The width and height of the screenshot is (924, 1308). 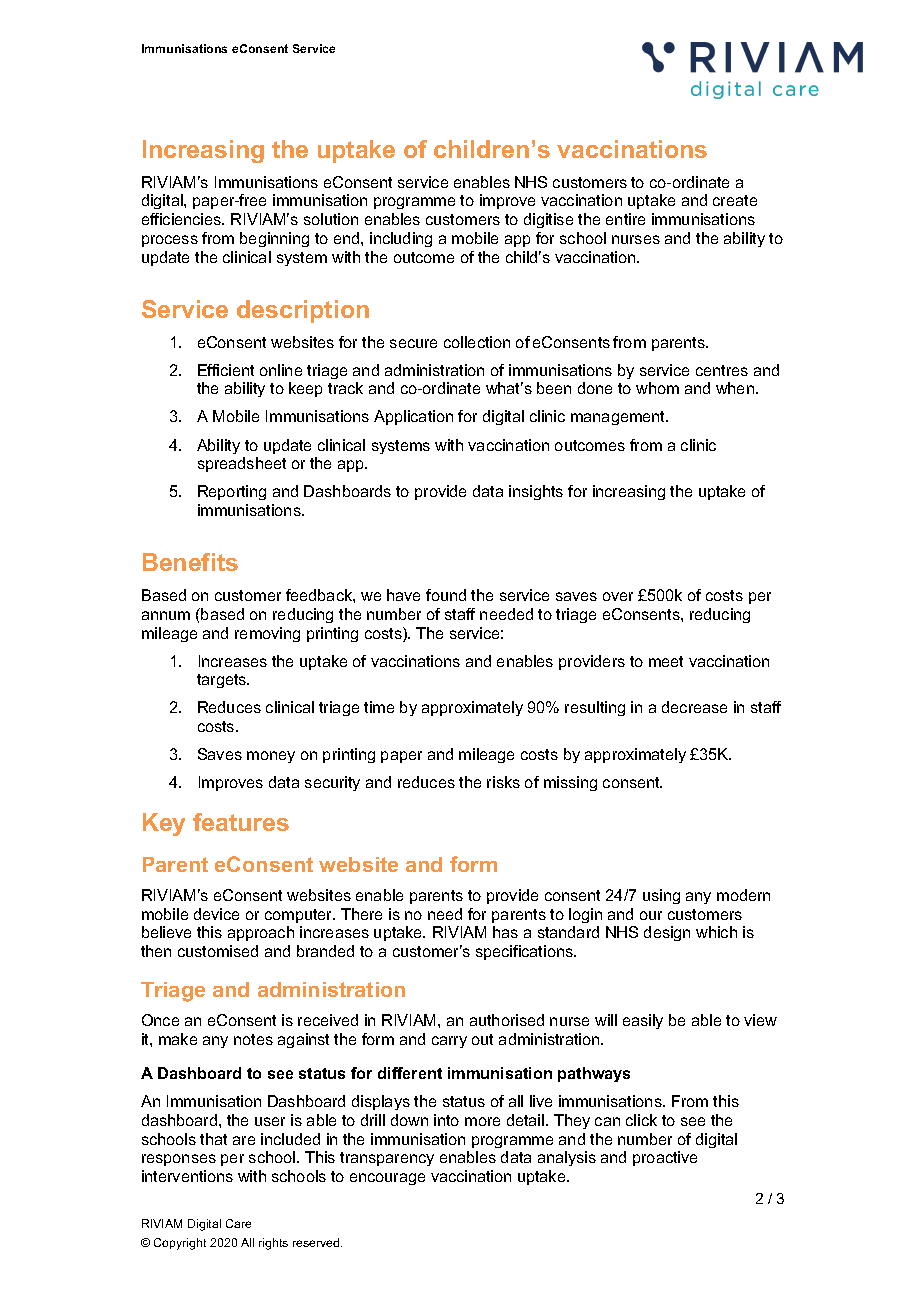 What do you see at coordinates (190, 562) in the screenshot?
I see `Benefits` at bounding box center [190, 562].
